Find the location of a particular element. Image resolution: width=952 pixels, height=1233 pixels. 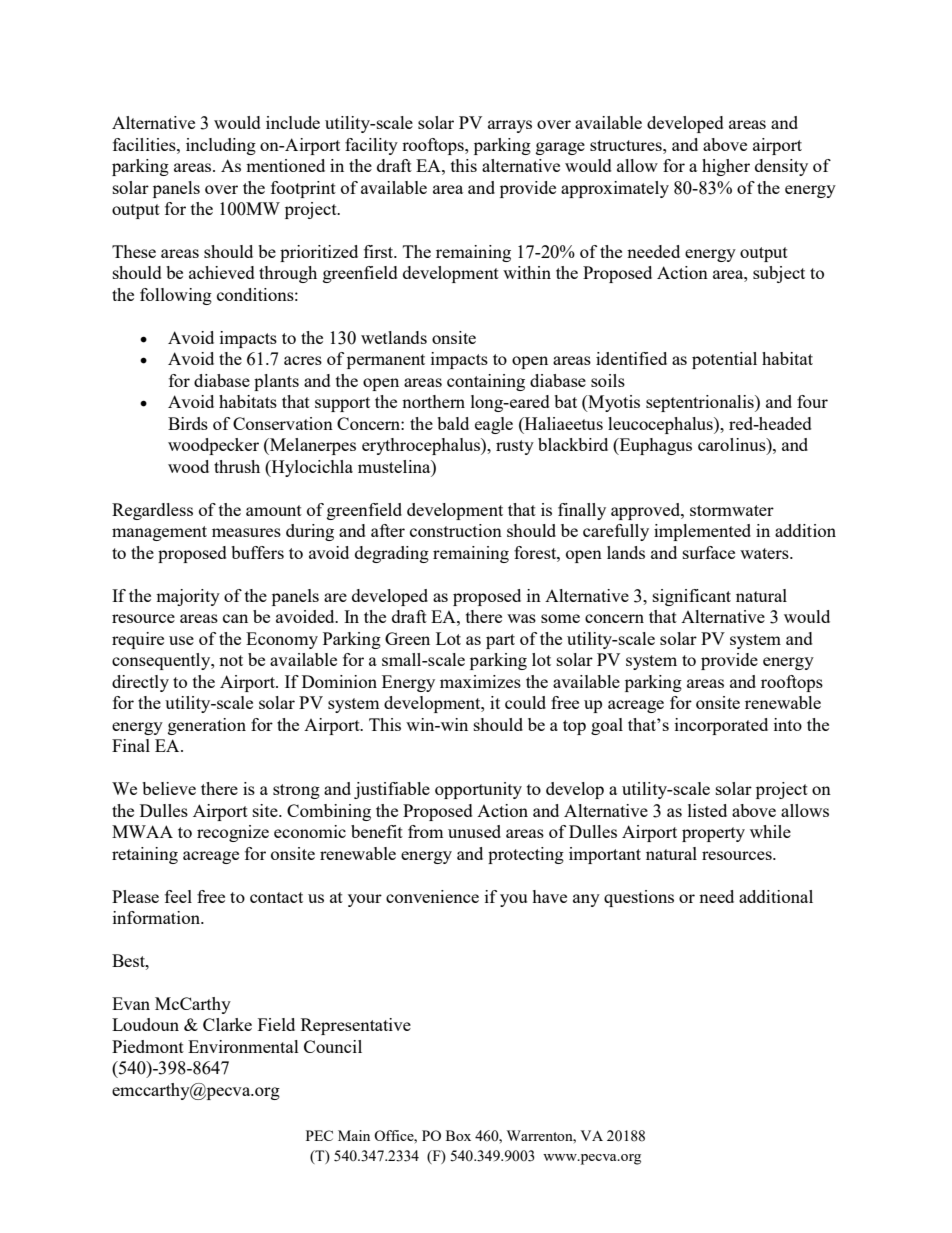

not is located at coordinates (231, 660).
